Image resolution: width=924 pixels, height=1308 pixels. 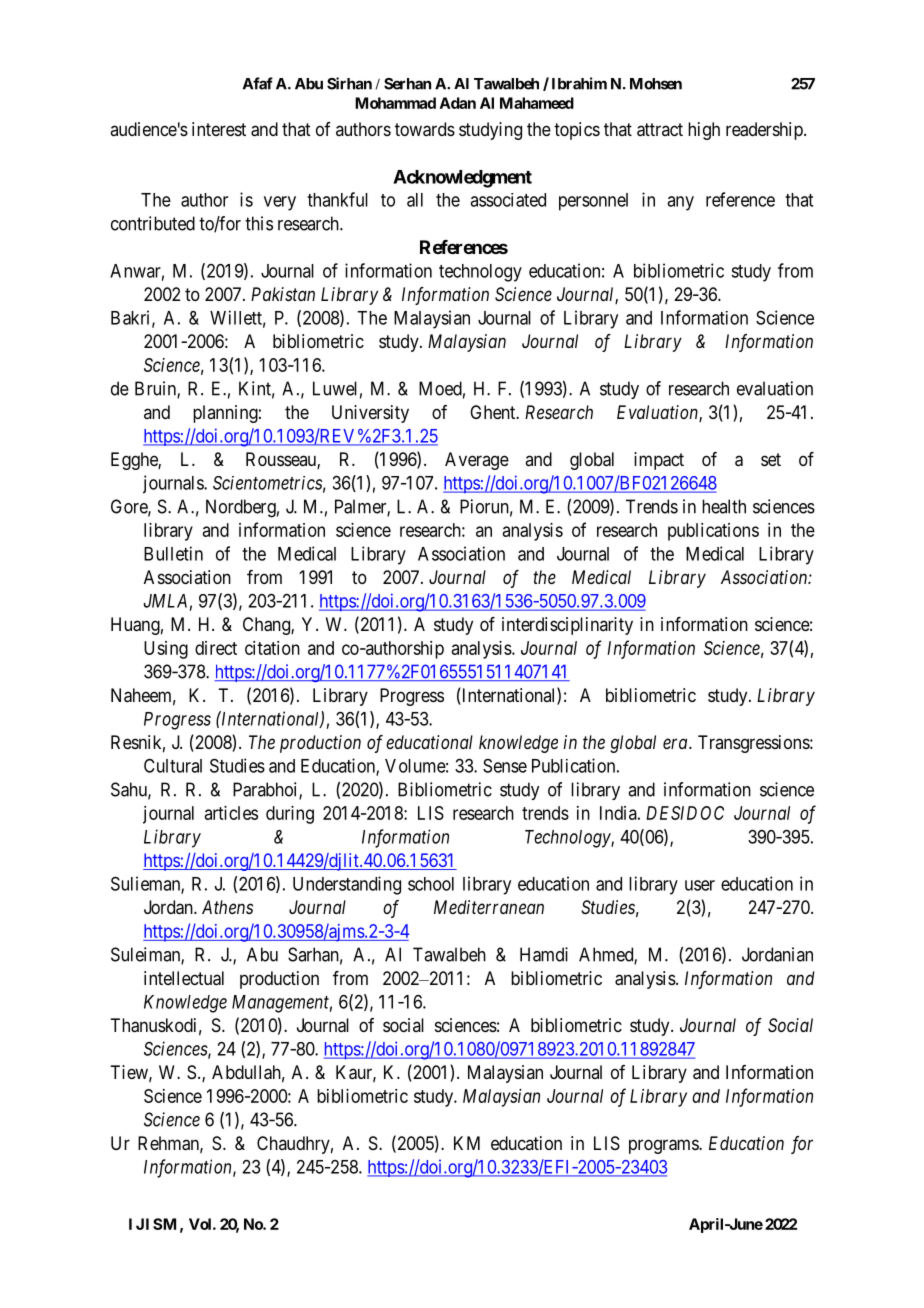 I want to click on high, so click(x=704, y=131).
